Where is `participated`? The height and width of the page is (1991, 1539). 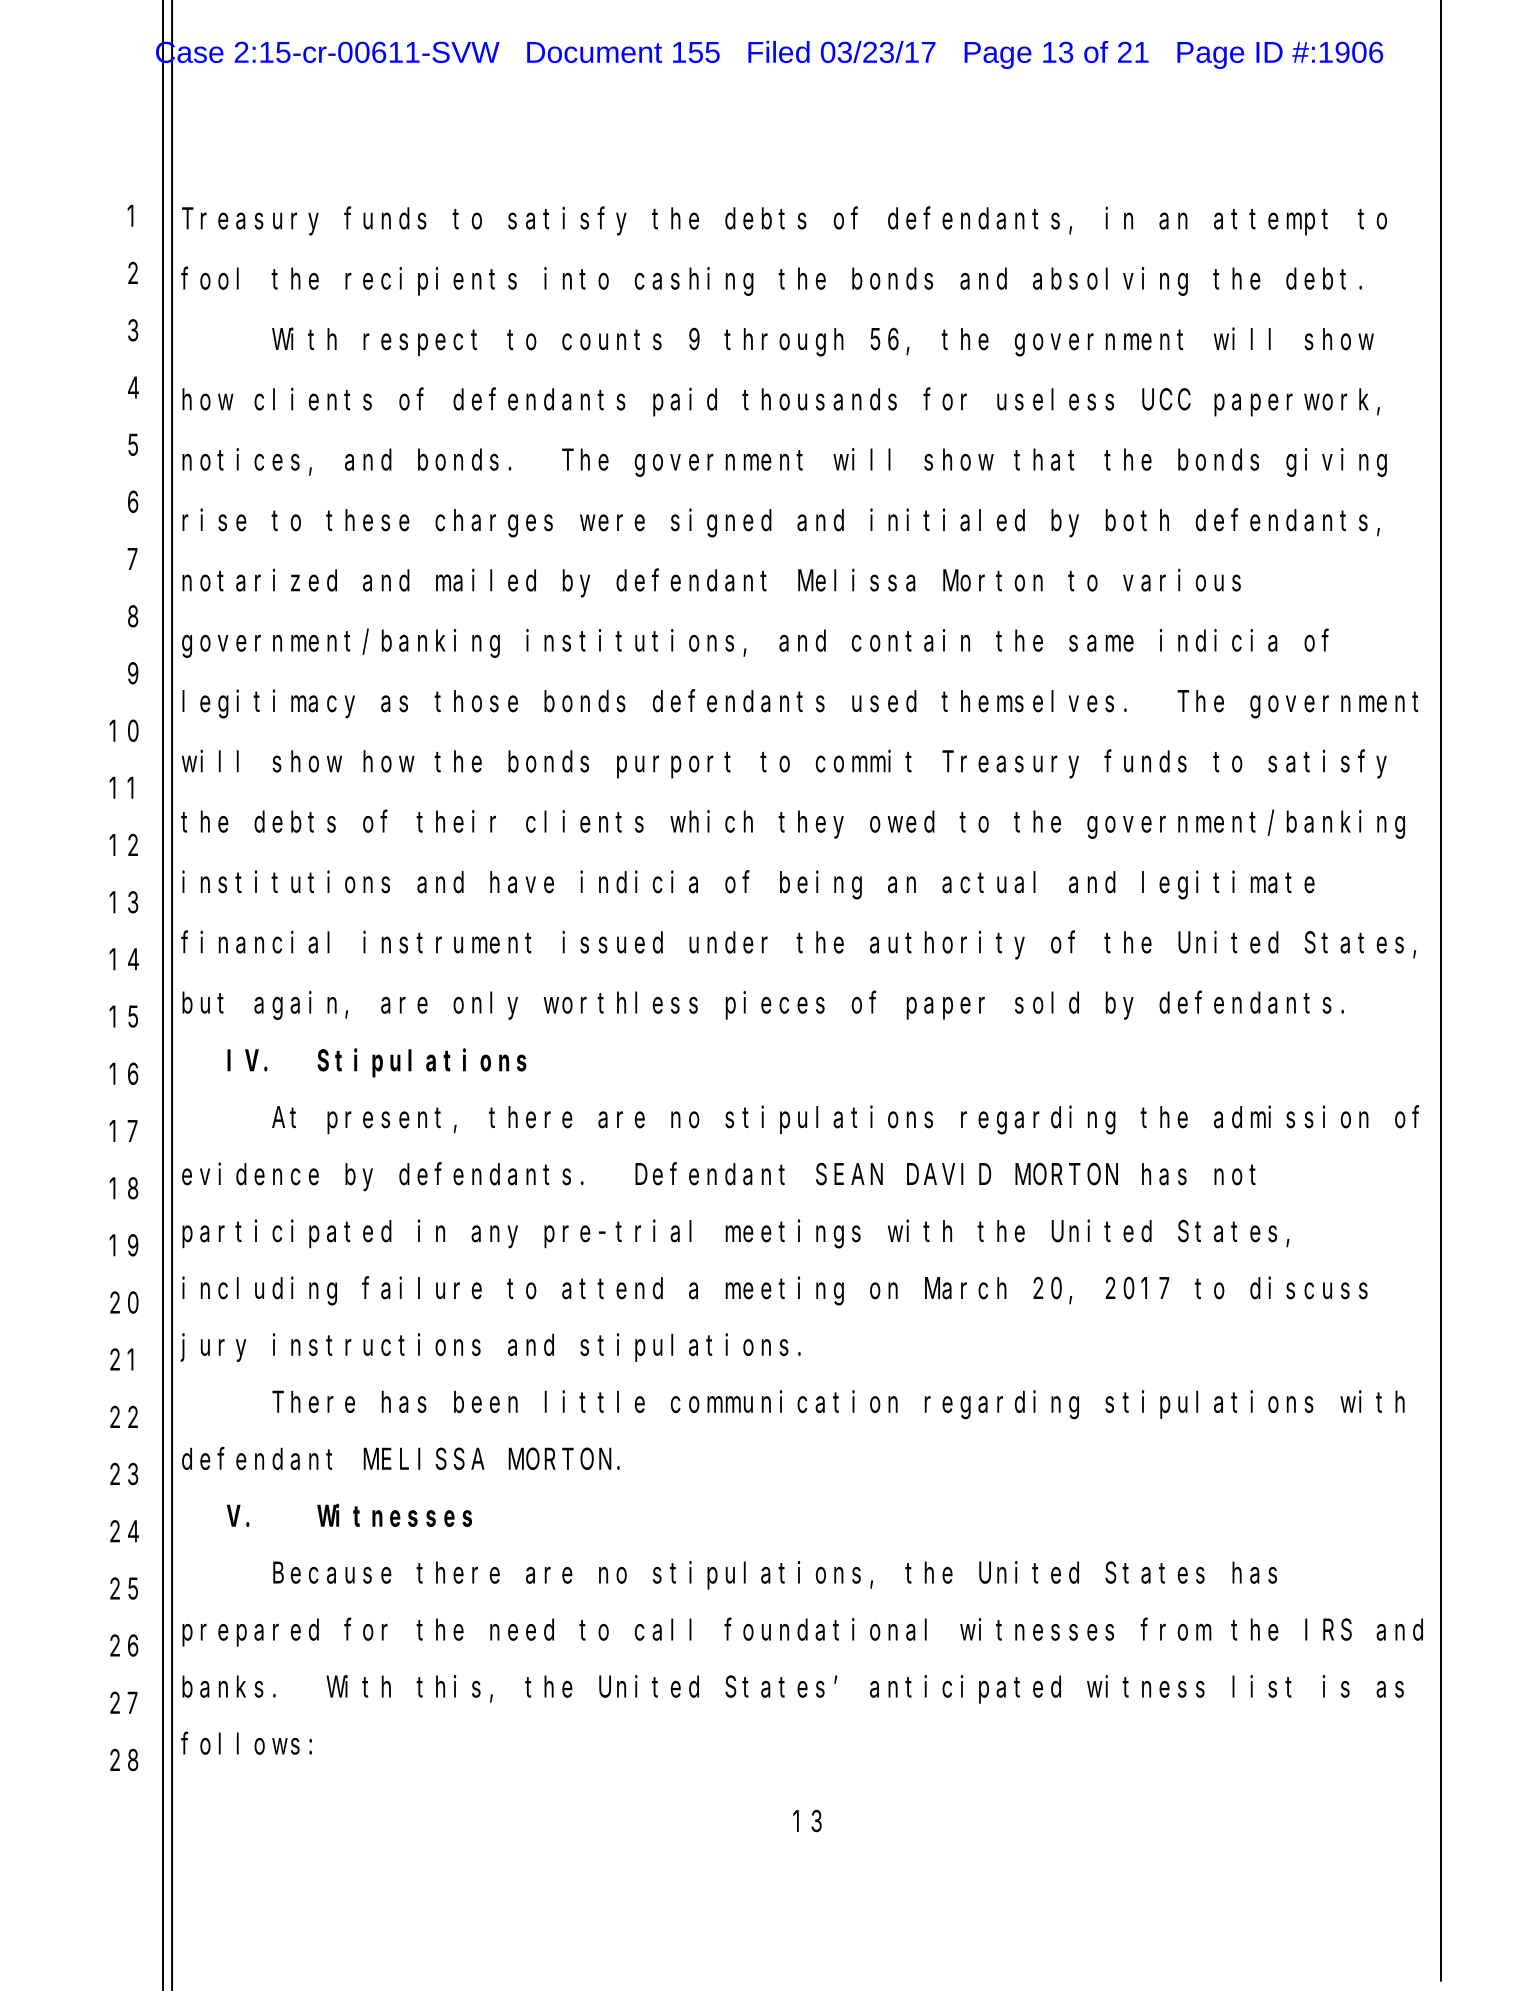
participated is located at coordinates (287, 1234).
